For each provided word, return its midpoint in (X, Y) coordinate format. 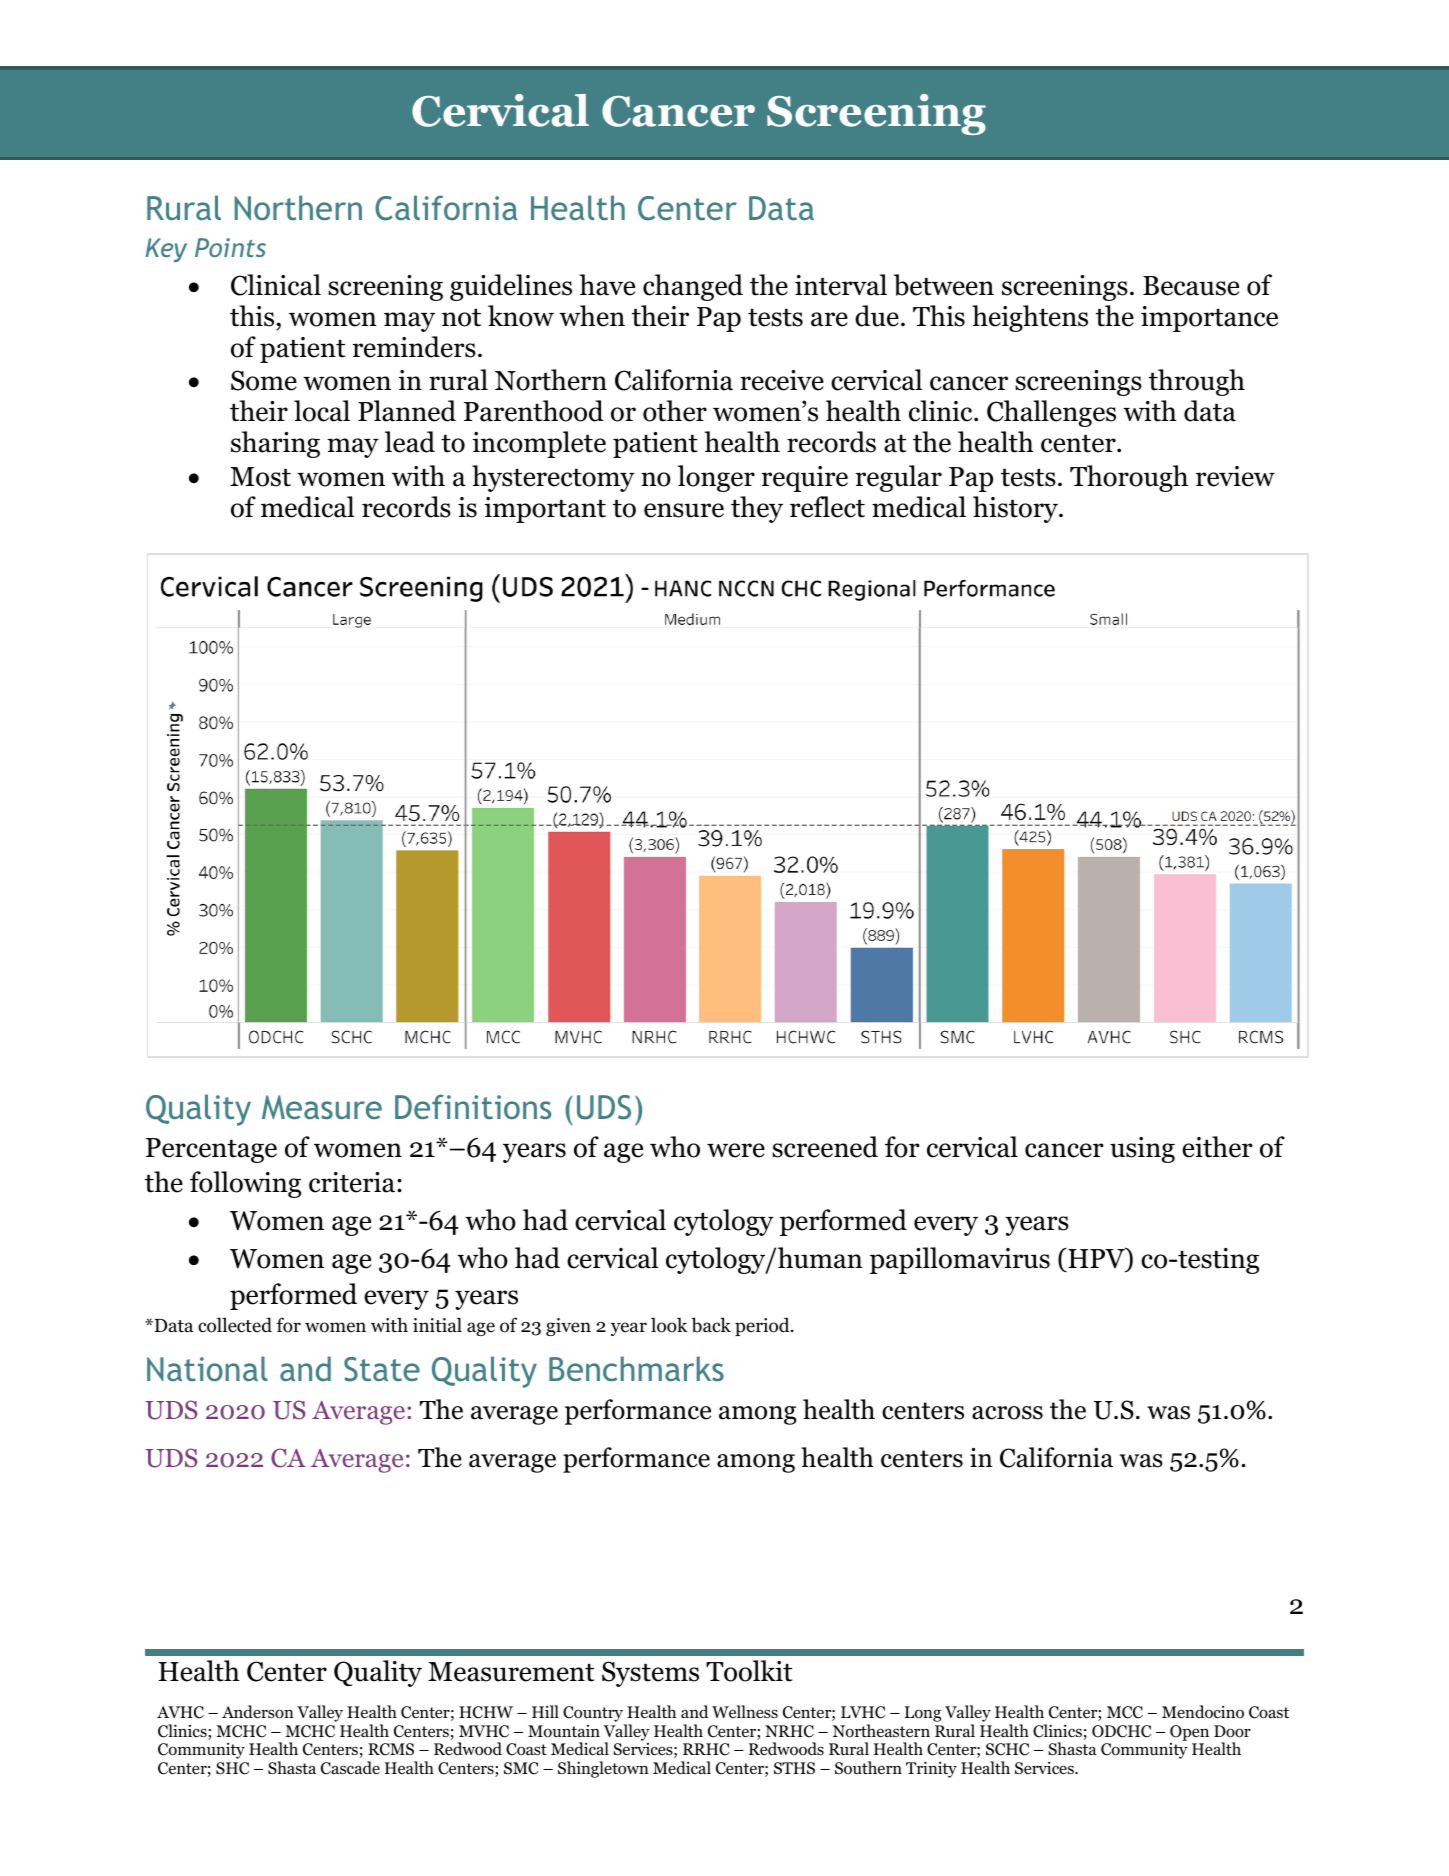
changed (693, 287)
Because (1191, 286)
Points (230, 247)
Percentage (211, 1150)
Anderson (258, 1712)
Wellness (745, 1711)
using (1142, 1150)
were (736, 1150)
